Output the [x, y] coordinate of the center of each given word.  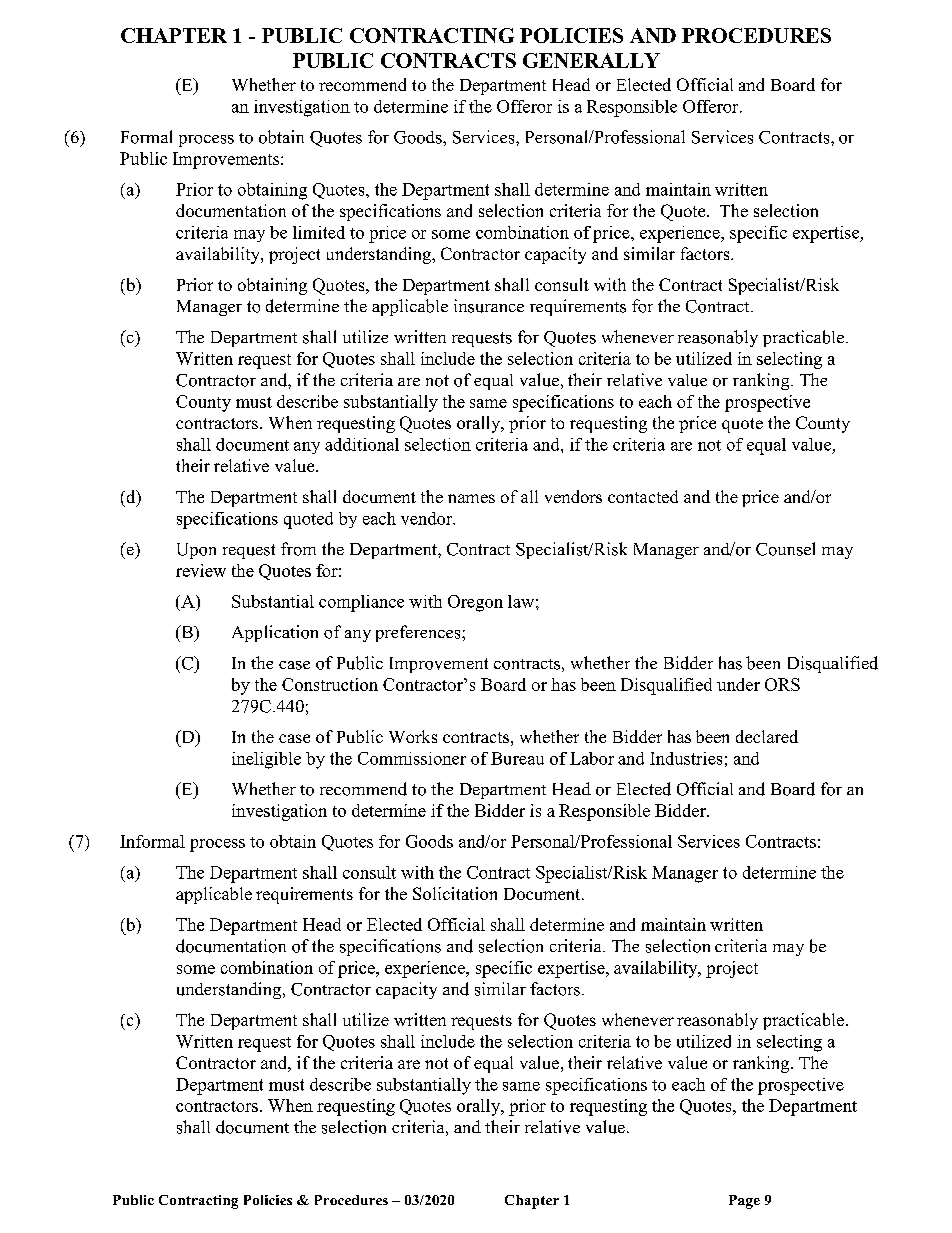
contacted [643, 496]
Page [744, 1202]
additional [362, 444]
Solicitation [455, 893]
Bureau [517, 758]
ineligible [266, 760]
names [471, 498]
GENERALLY [591, 60]
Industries [686, 758]
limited [319, 232]
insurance [489, 306]
